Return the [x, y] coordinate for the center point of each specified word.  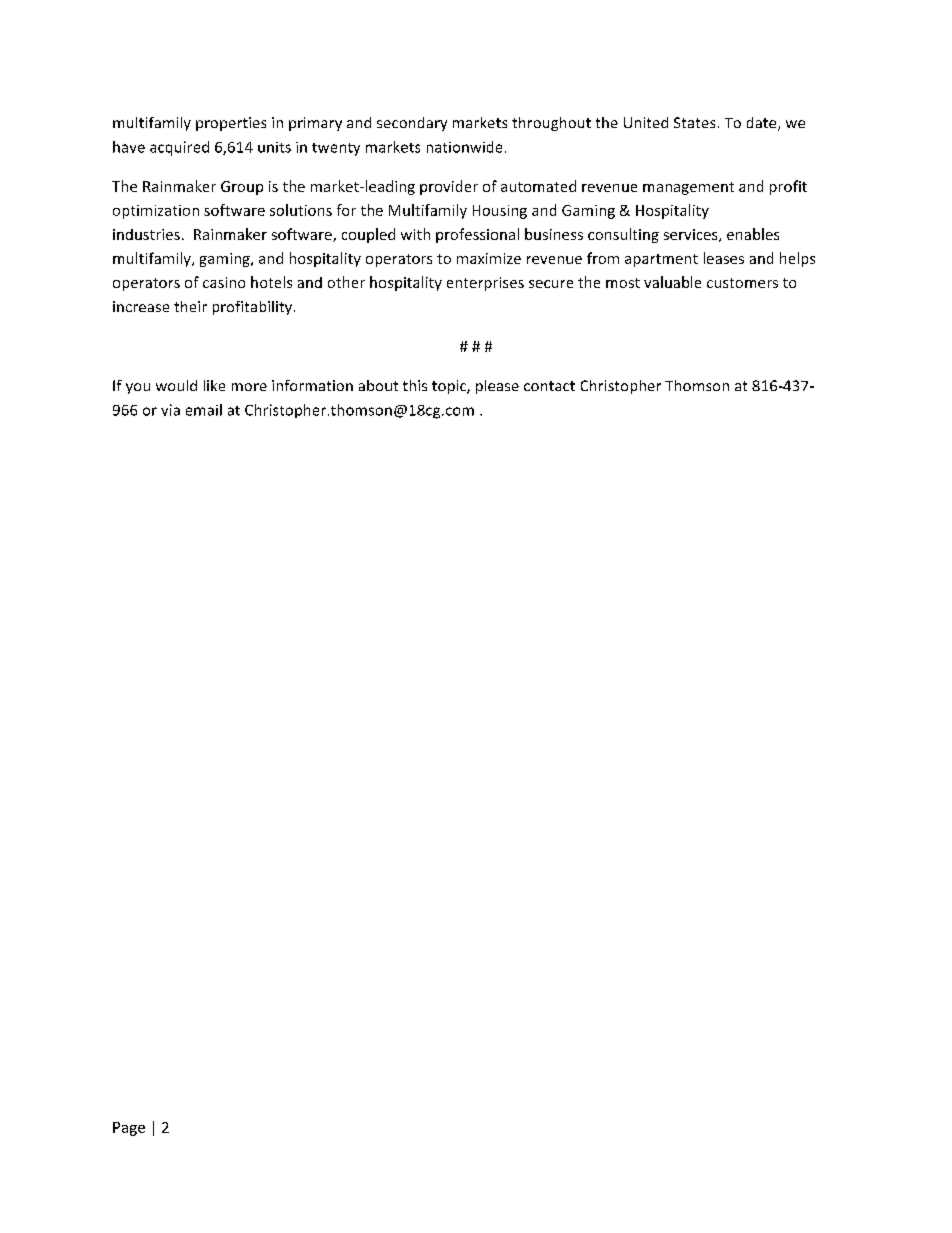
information [312, 385]
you [138, 388]
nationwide [464, 147]
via [170, 410]
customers [742, 283]
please [497, 387]
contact [549, 386]
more [249, 387]
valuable [672, 282]
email [204, 410]
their [190, 306]
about [378, 385]
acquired [179, 148]
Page [129, 1129]
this [415, 385]
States [694, 122]
